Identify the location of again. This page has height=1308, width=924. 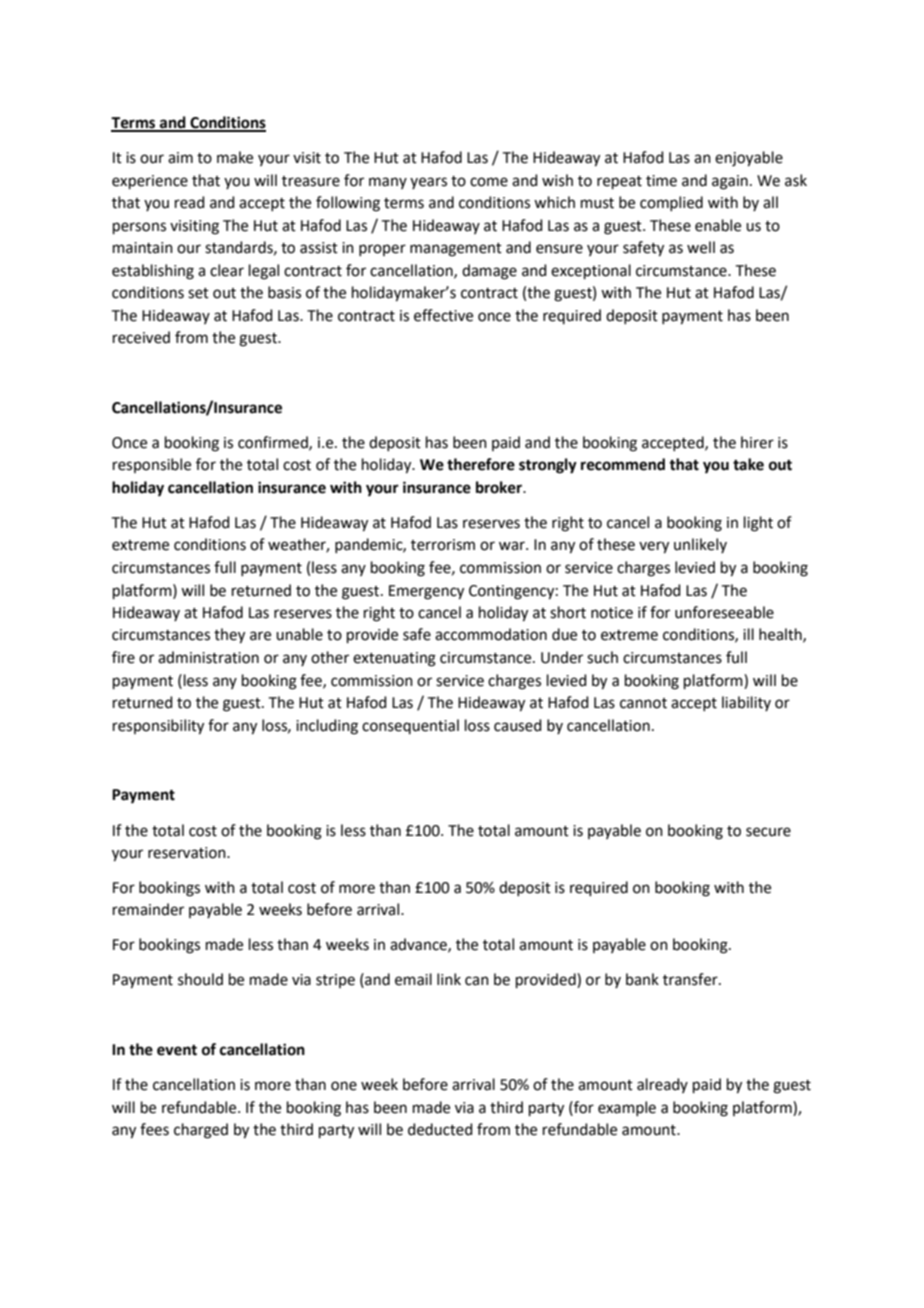
(730, 182).
